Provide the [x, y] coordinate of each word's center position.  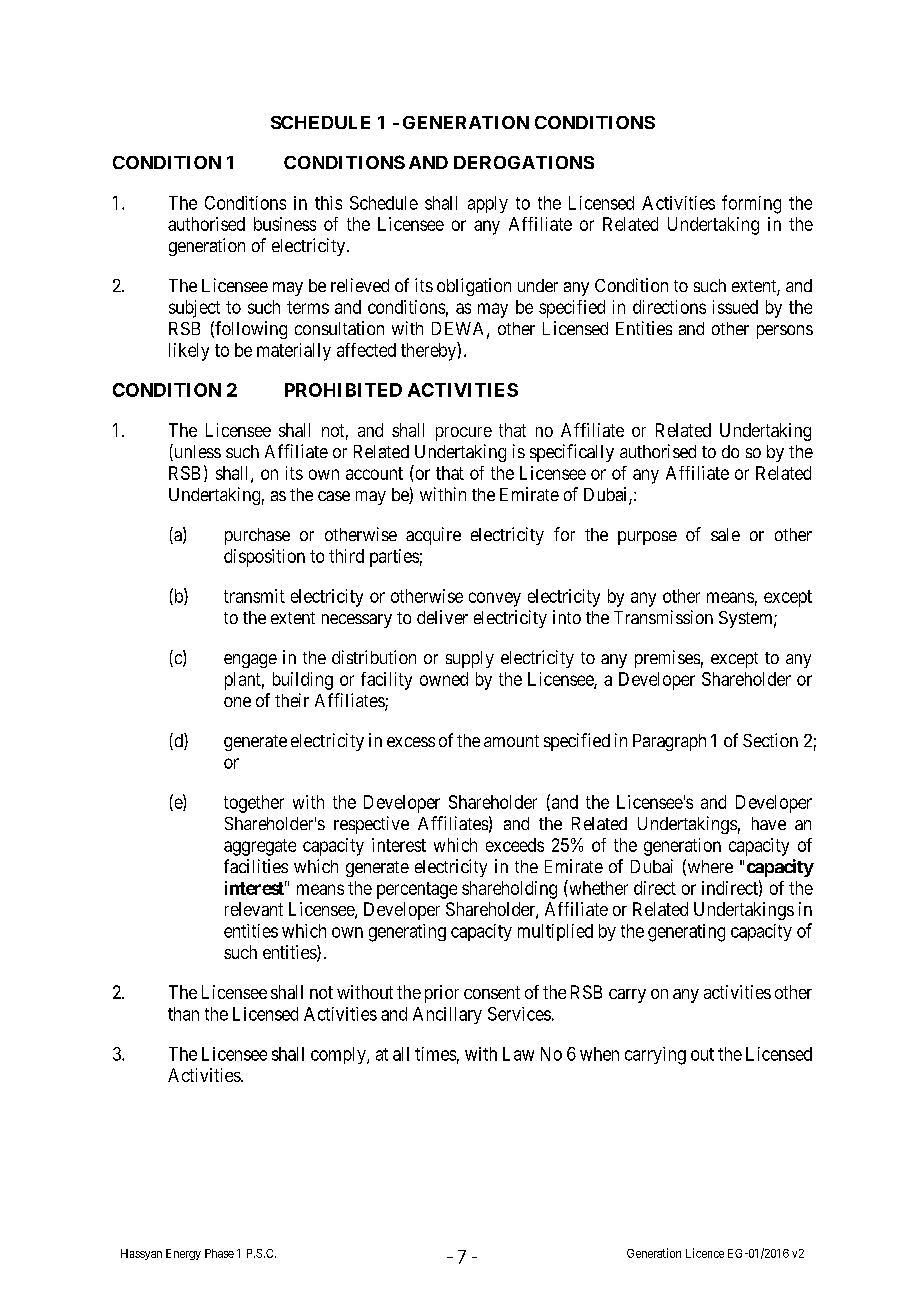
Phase [219, 1253]
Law [518, 1054]
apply [488, 204]
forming [751, 204]
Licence [705, 1253]
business [285, 224]
